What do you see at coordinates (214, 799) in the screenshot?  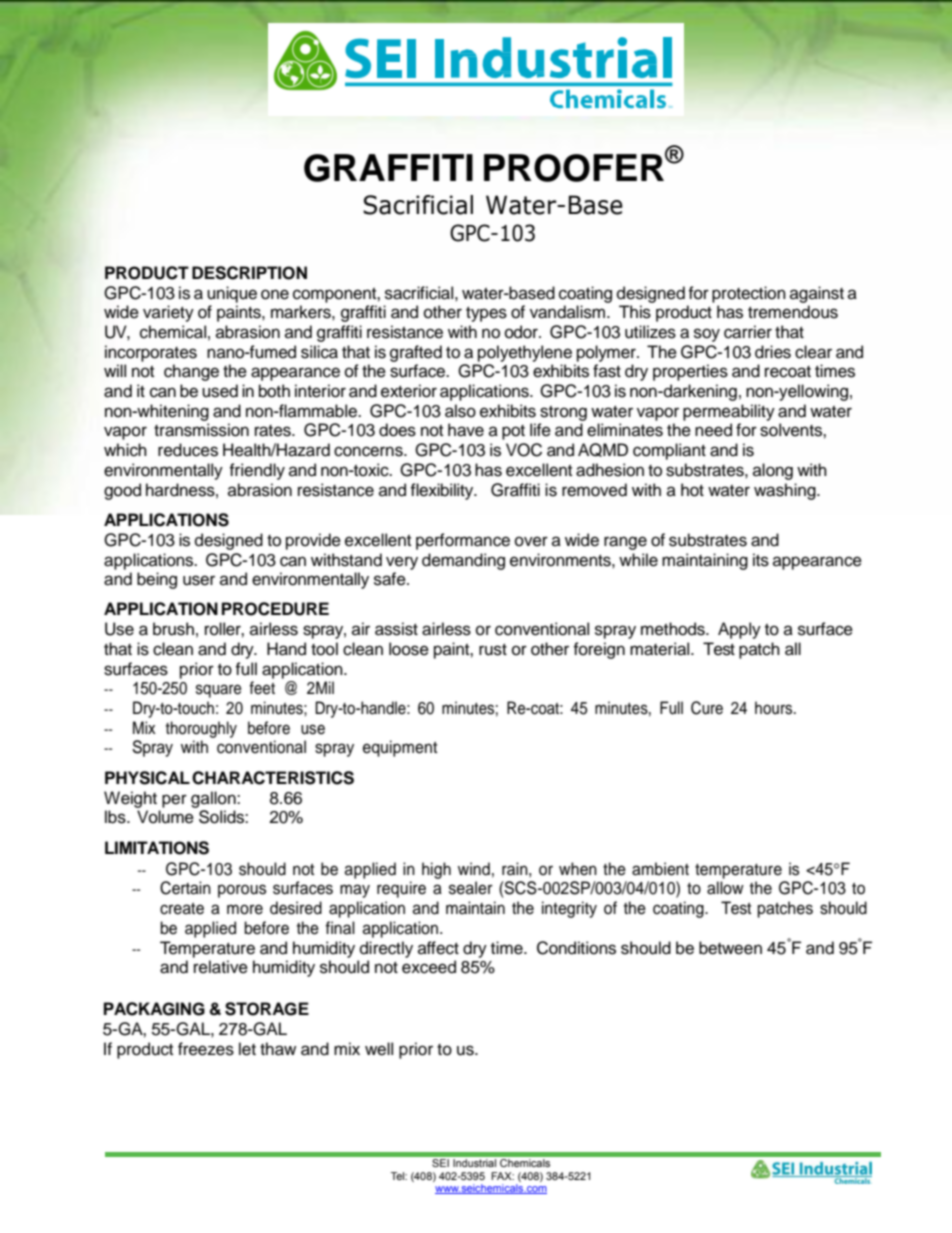 I see `gallon` at bounding box center [214, 799].
